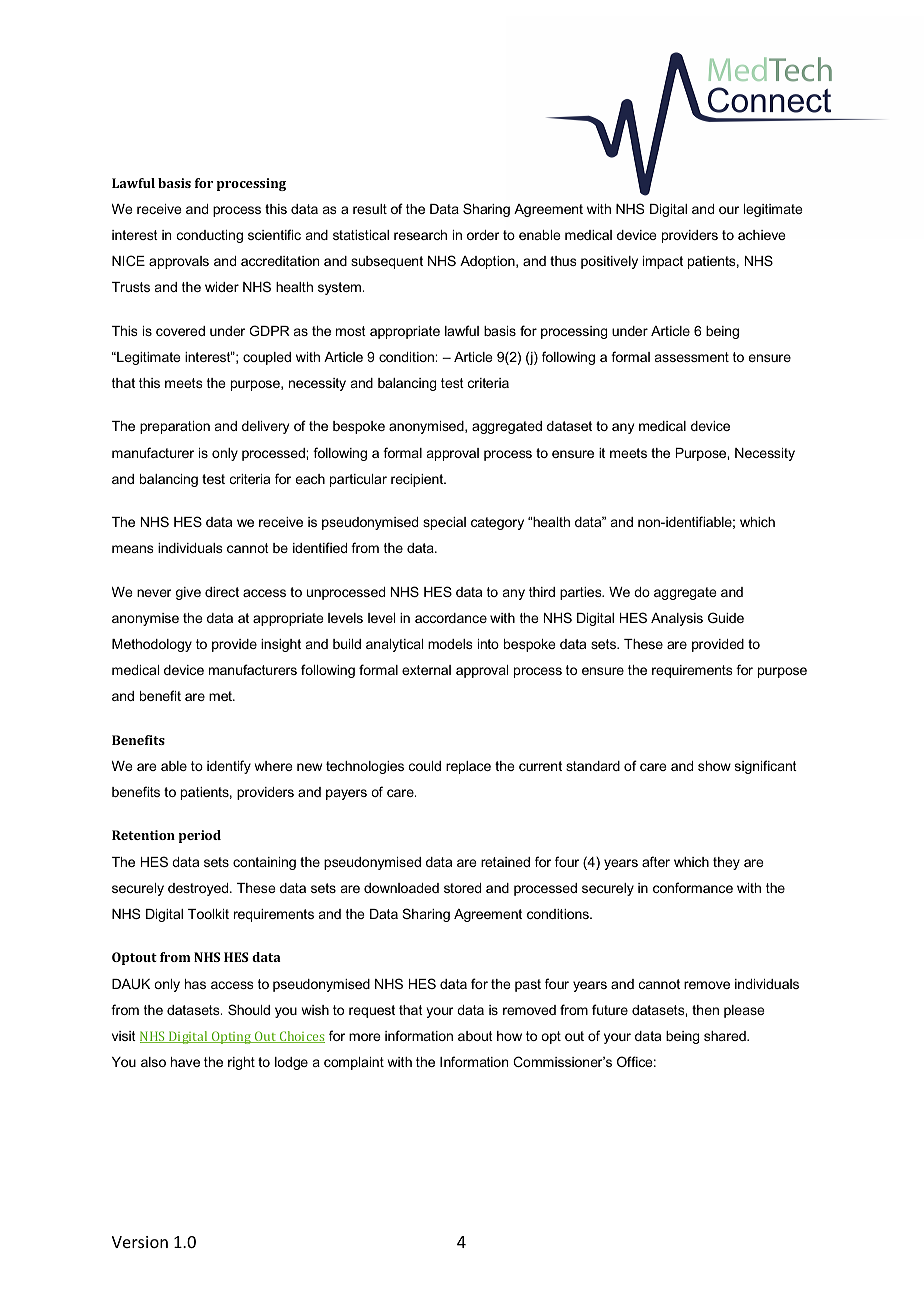 The height and width of the image is (1308, 924). What do you see at coordinates (528, 985) in the image?
I see `past` at bounding box center [528, 985].
